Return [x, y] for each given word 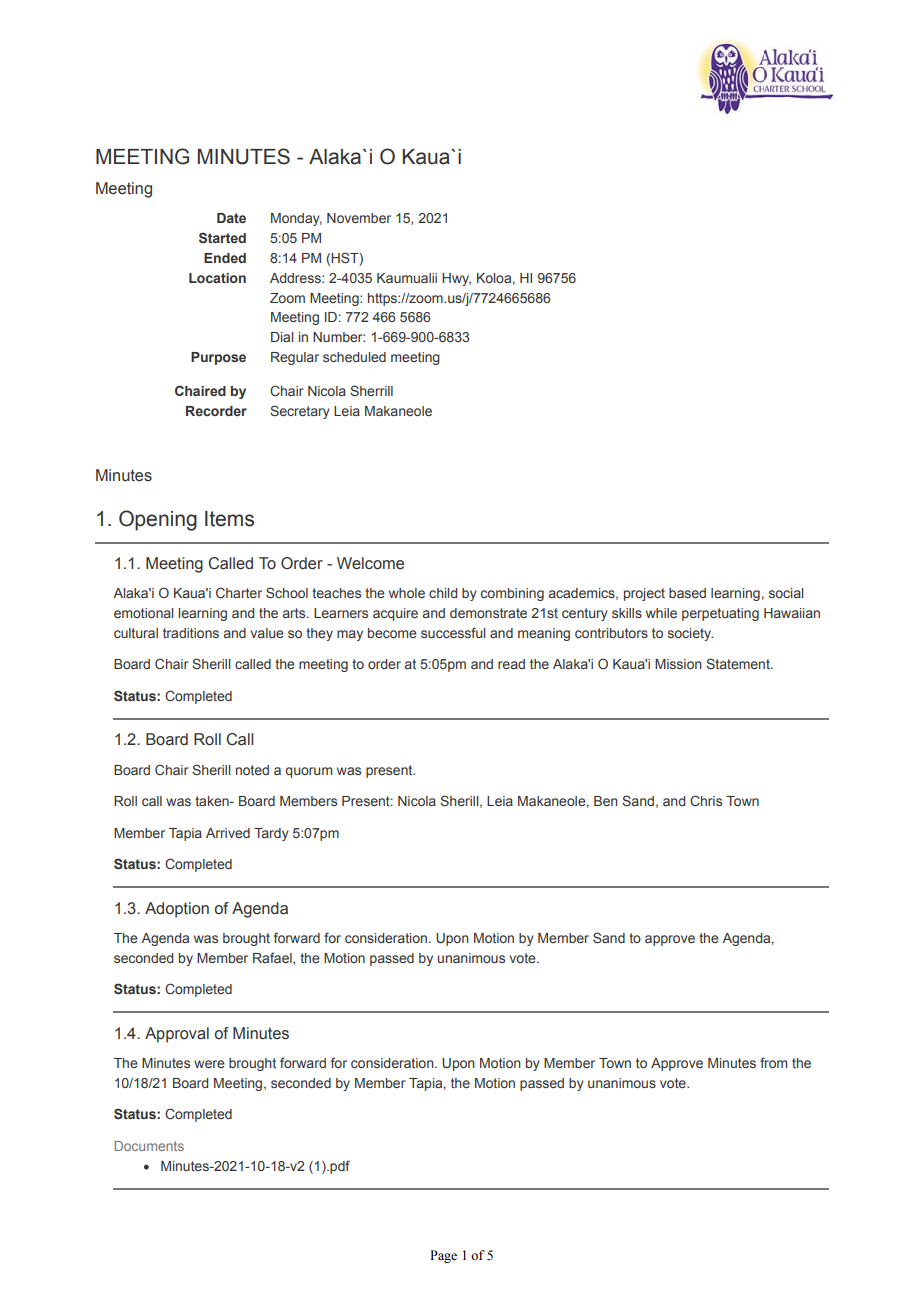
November [359, 218]
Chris [706, 800]
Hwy [456, 279]
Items [229, 519]
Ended [225, 258]
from [773, 1062]
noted [252, 770]
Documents [149, 1146]
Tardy [271, 834]
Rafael [273, 958]
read [511, 664]
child [443, 593]
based [687, 593]
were [209, 1064]
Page [443, 1256]
